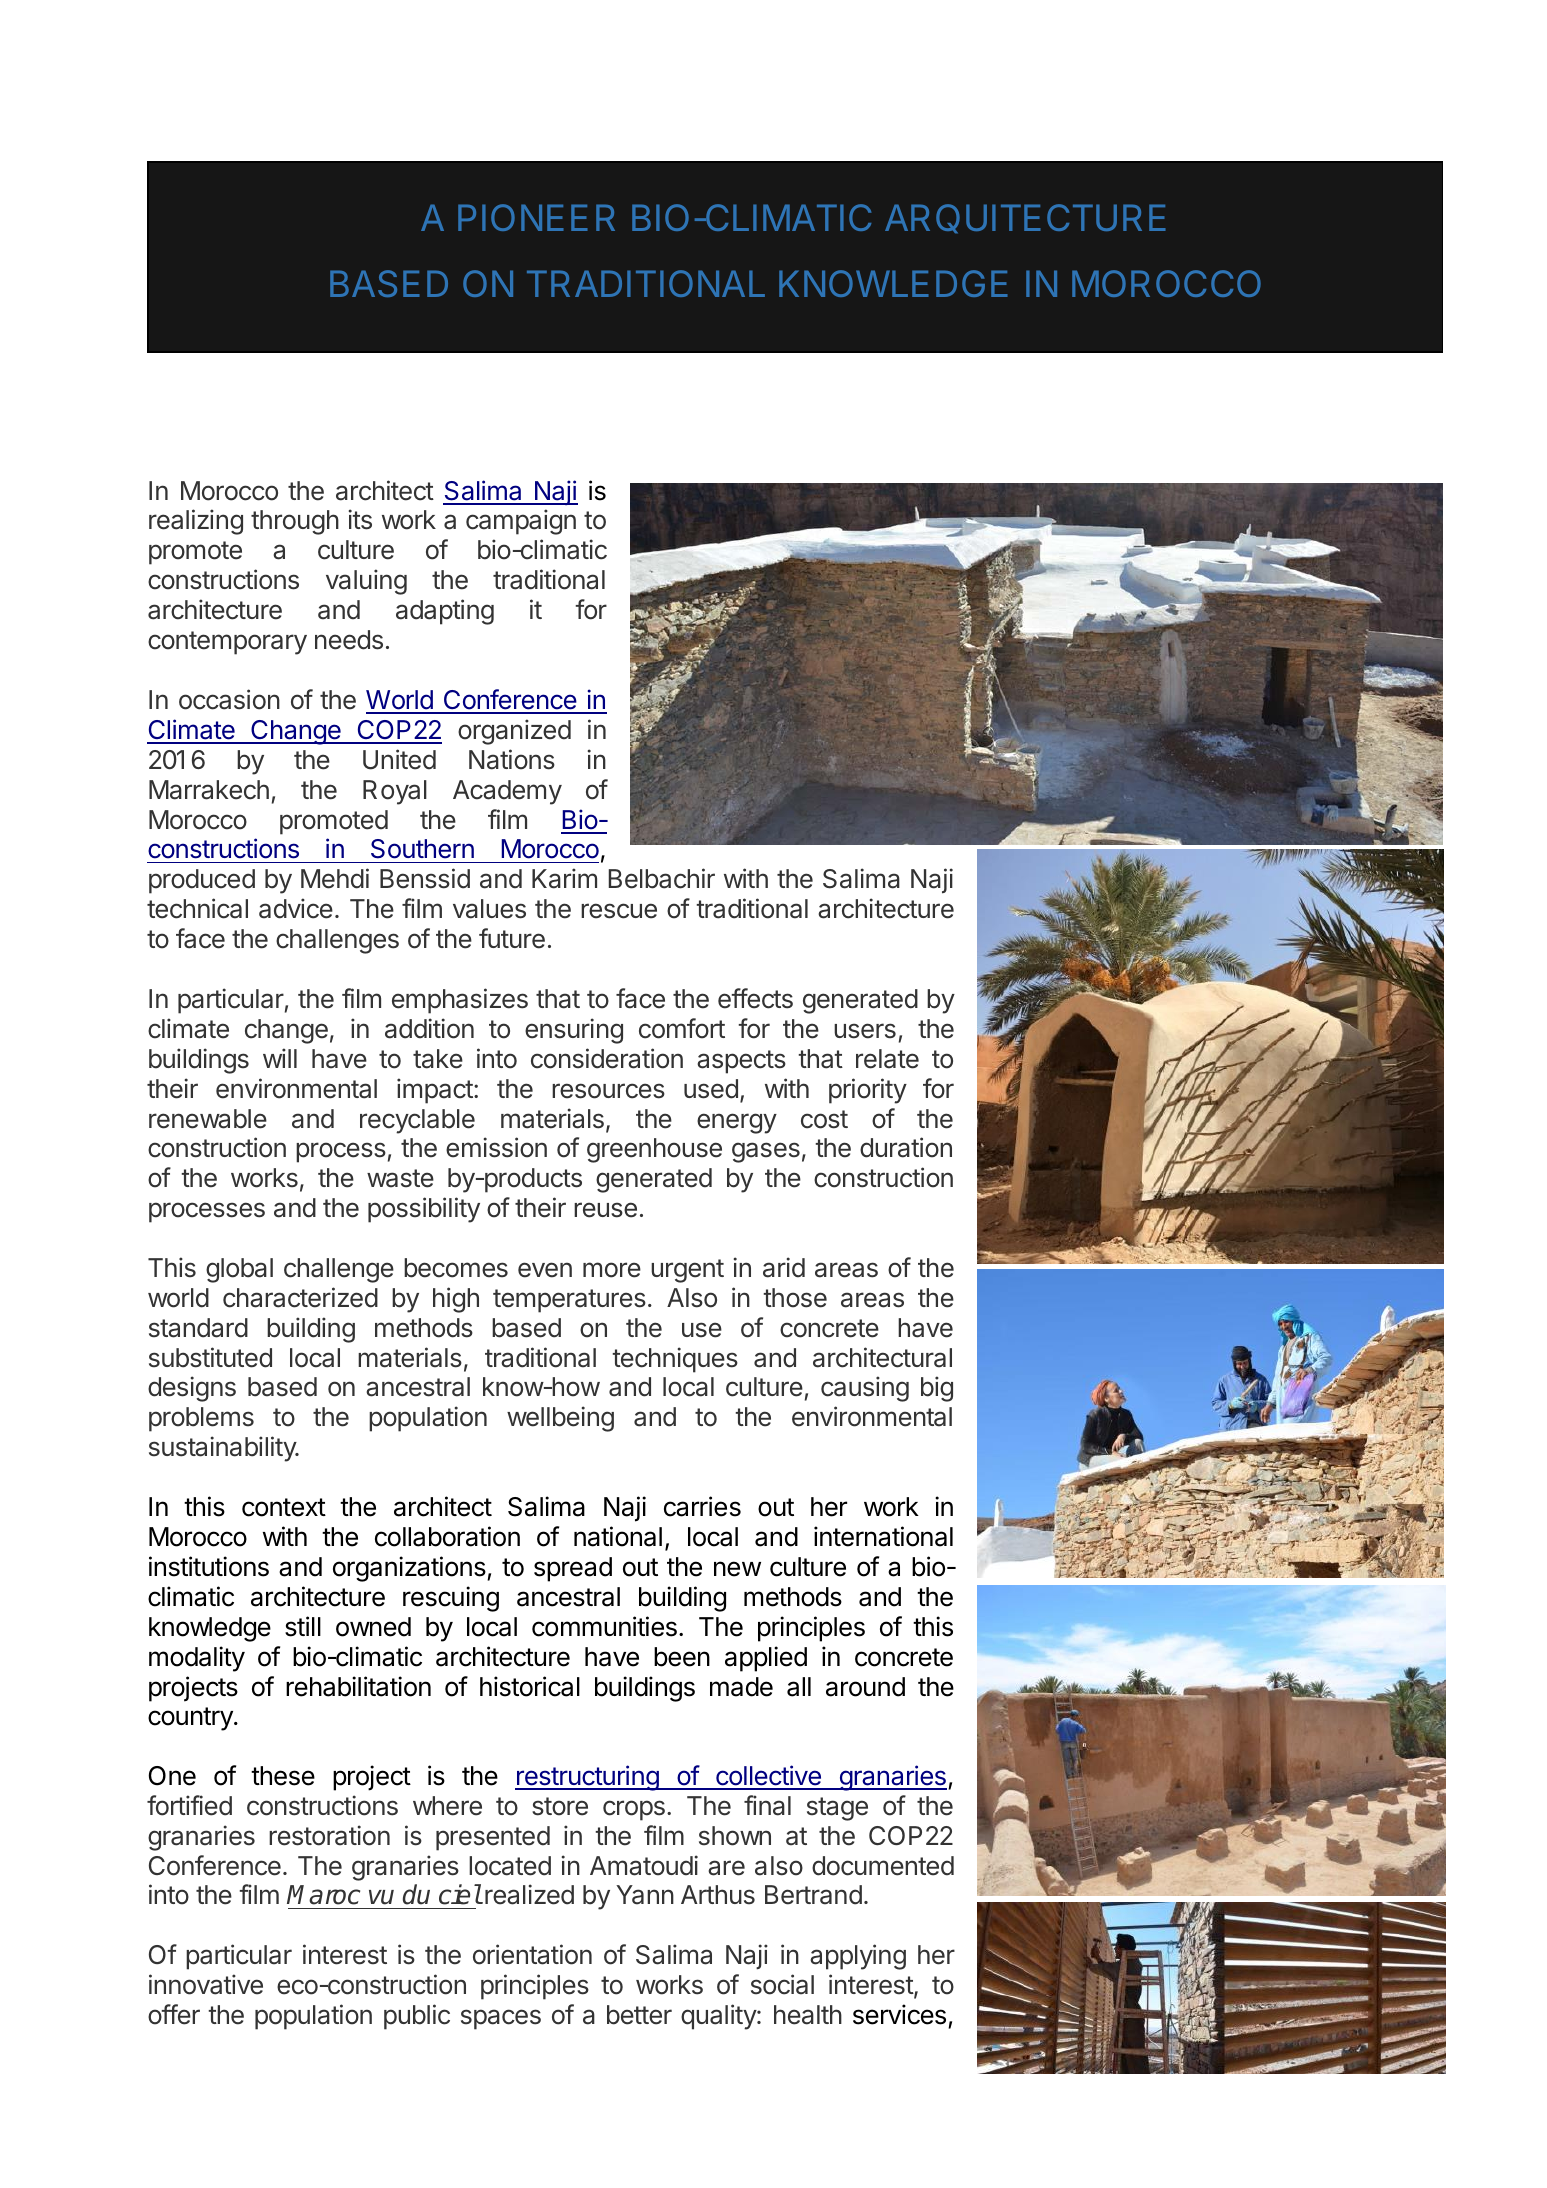 This document has width=1547, height=2188. What do you see at coordinates (295, 522) in the document?
I see `through` at bounding box center [295, 522].
